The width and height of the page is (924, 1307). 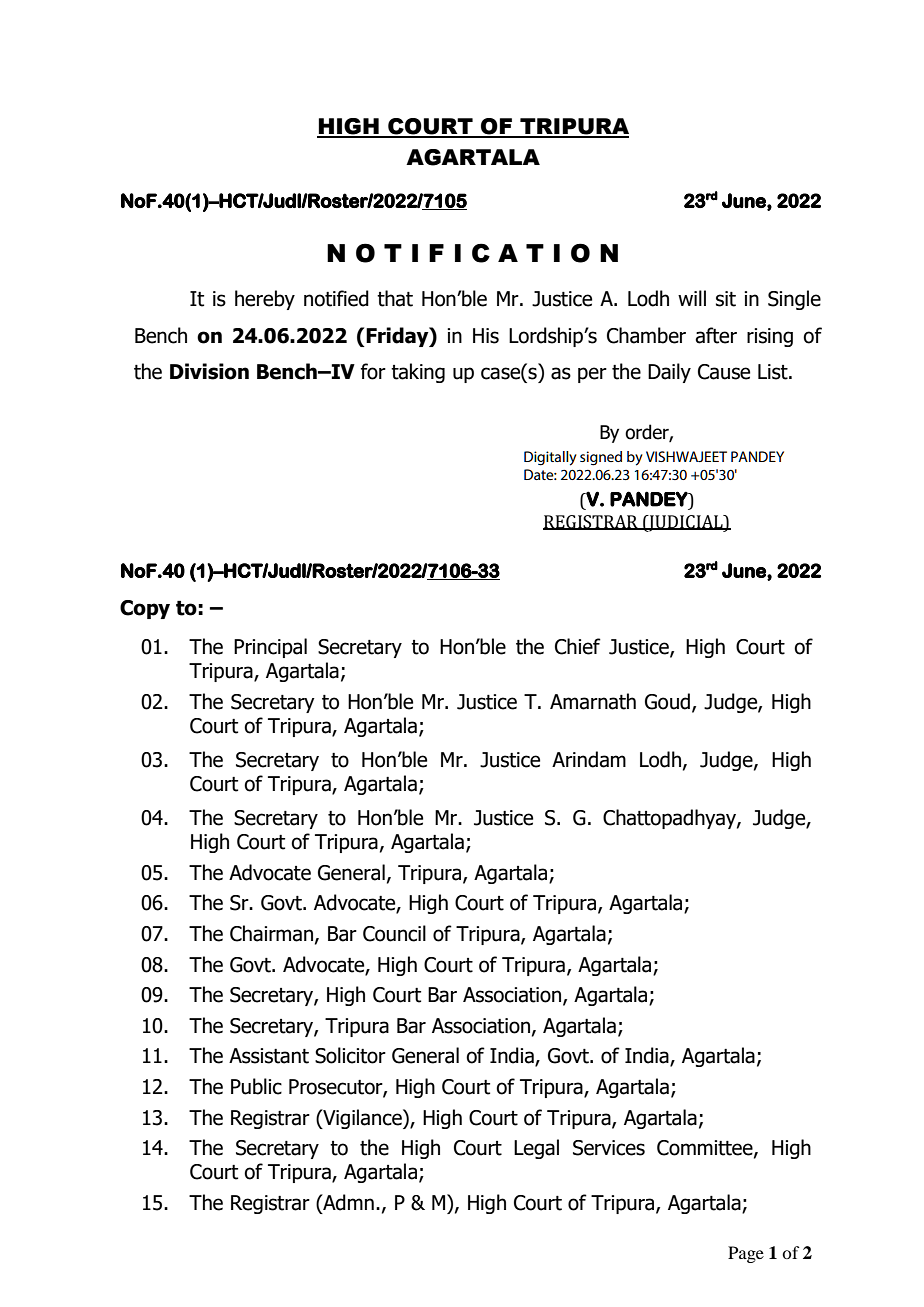 What do you see at coordinates (145, 609) in the page?
I see `Copy` at bounding box center [145, 609].
